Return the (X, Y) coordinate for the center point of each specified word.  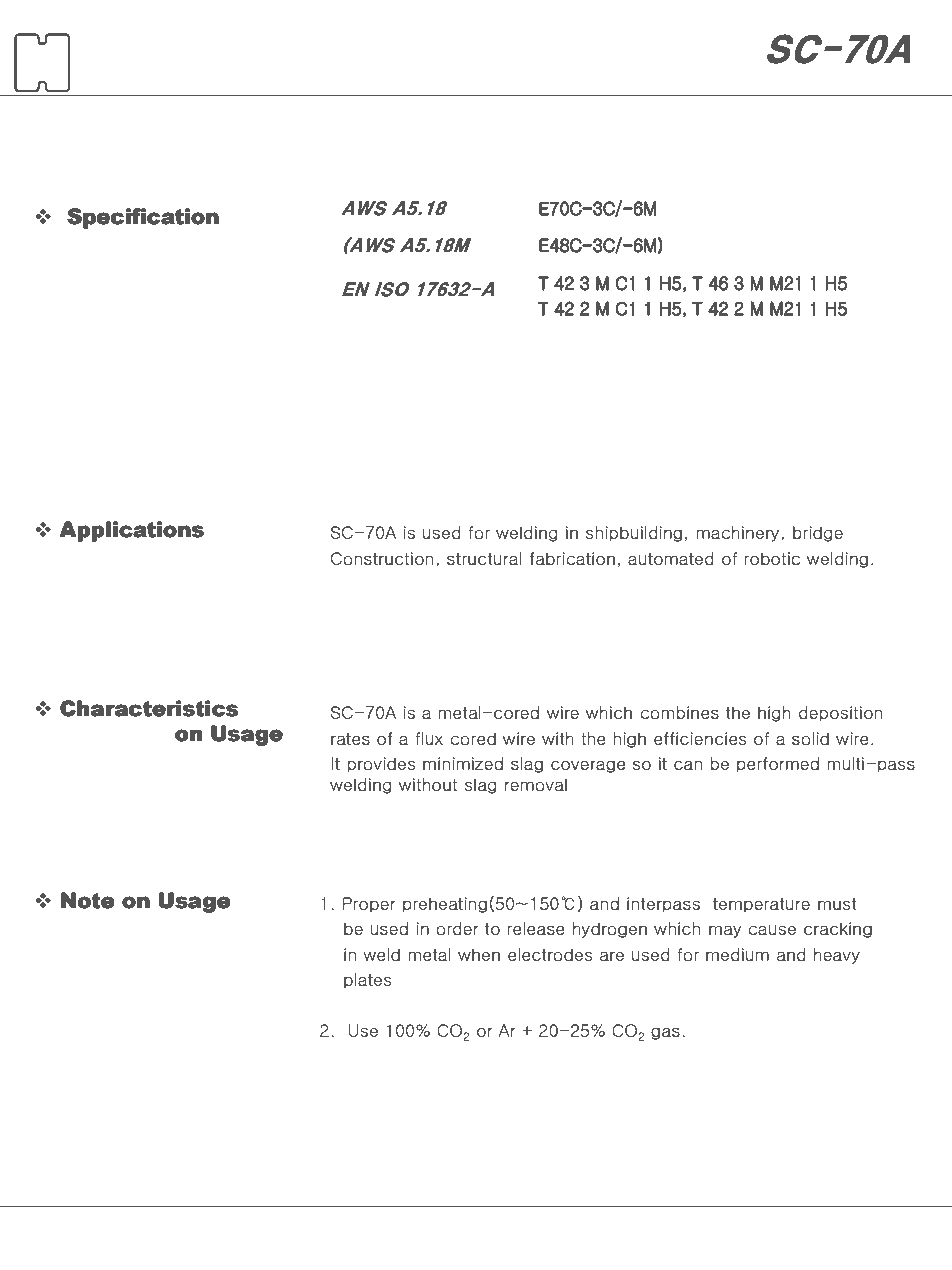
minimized (463, 764)
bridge (818, 534)
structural (484, 559)
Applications (131, 531)
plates (367, 981)
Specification (143, 218)
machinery (739, 534)
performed (778, 765)
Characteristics (149, 708)
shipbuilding (634, 534)
